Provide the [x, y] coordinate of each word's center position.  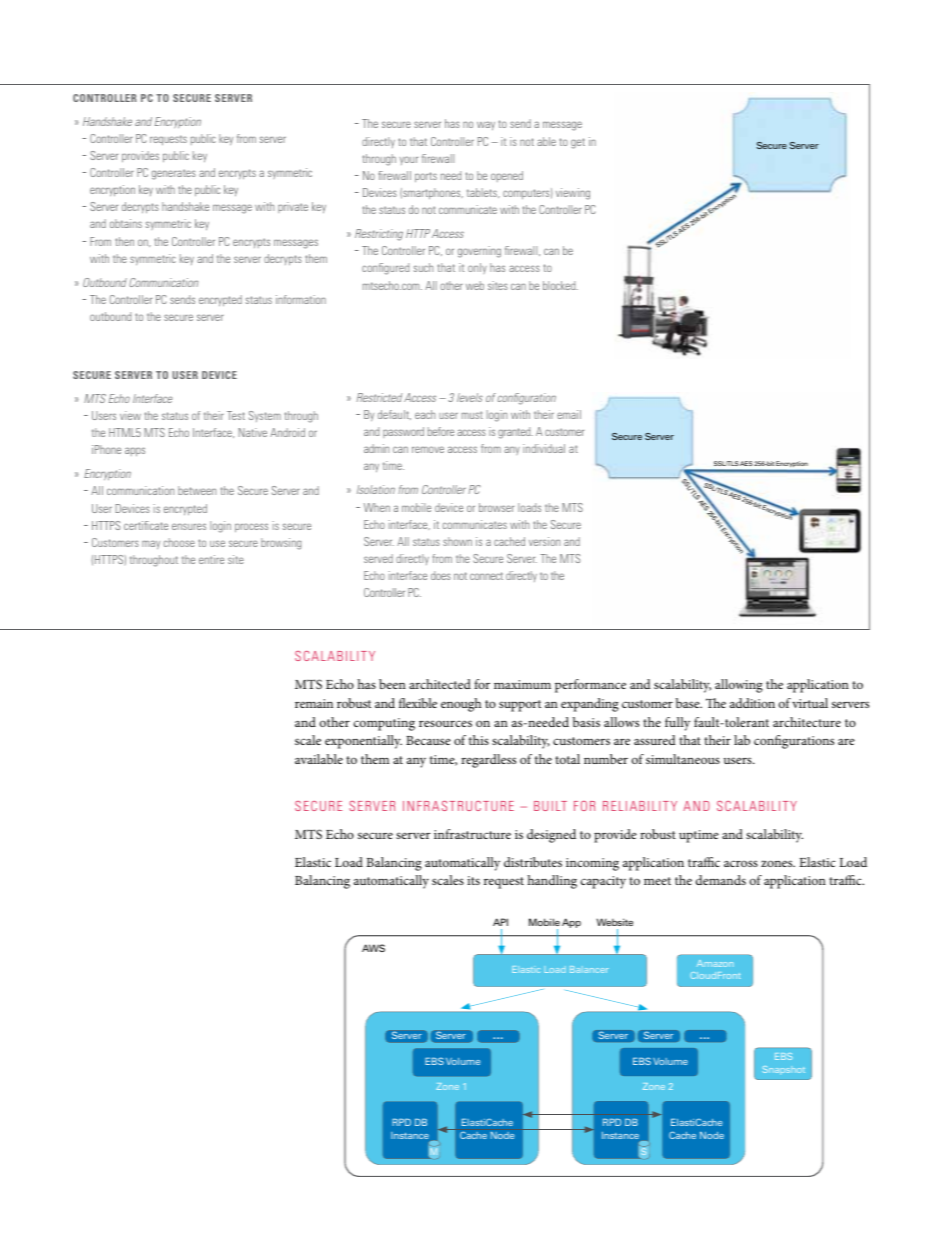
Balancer [589, 969]
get [578, 143]
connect [486, 576]
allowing [739, 686]
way [486, 125]
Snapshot [783, 1070]
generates [174, 174]
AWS [373, 948]
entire [211, 559]
